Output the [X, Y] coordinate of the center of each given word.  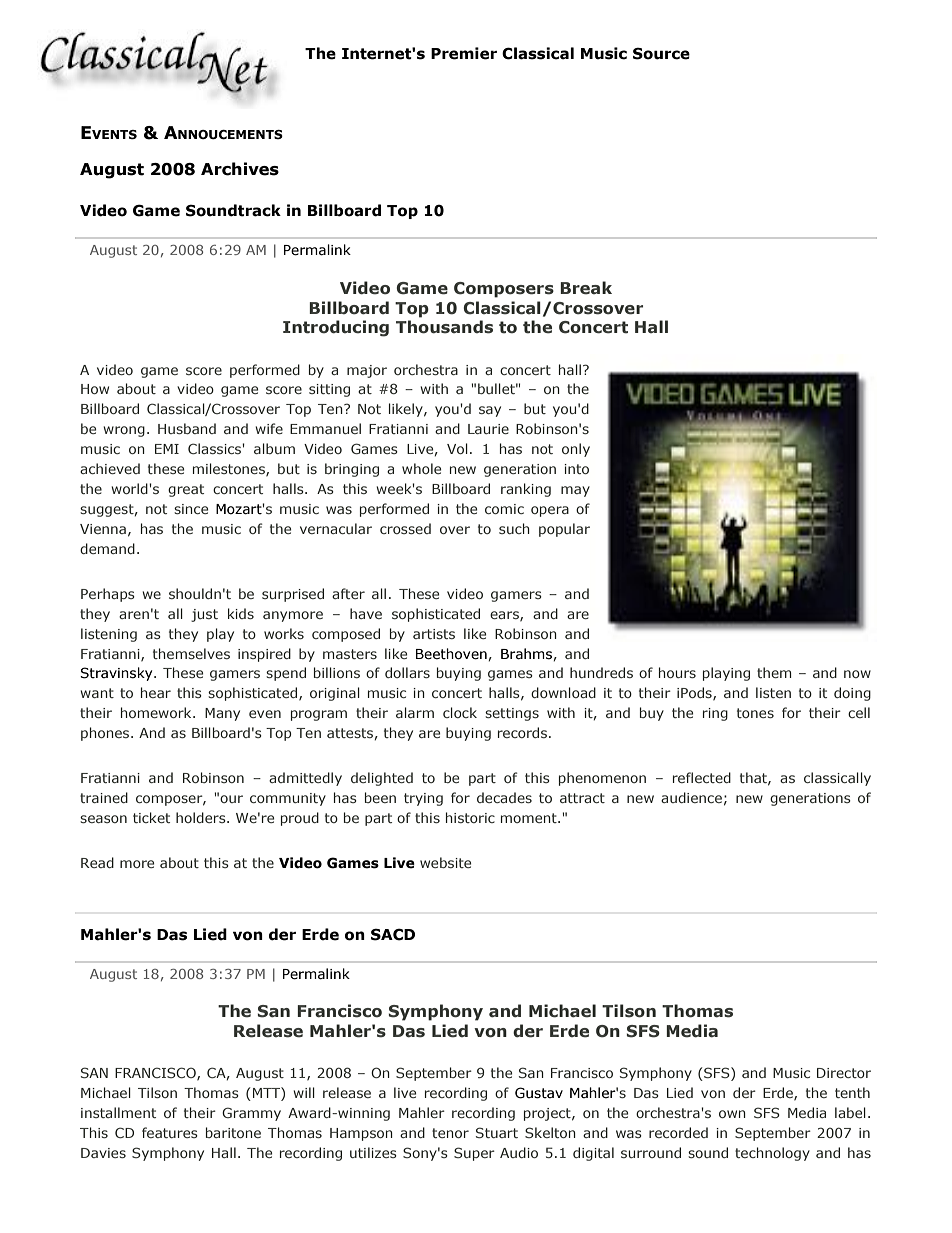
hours [677, 672]
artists [434, 634]
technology [772, 1154]
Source [661, 54]
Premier [464, 53]
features [170, 1132]
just [204, 615]
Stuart [497, 1132]
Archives [240, 169]
